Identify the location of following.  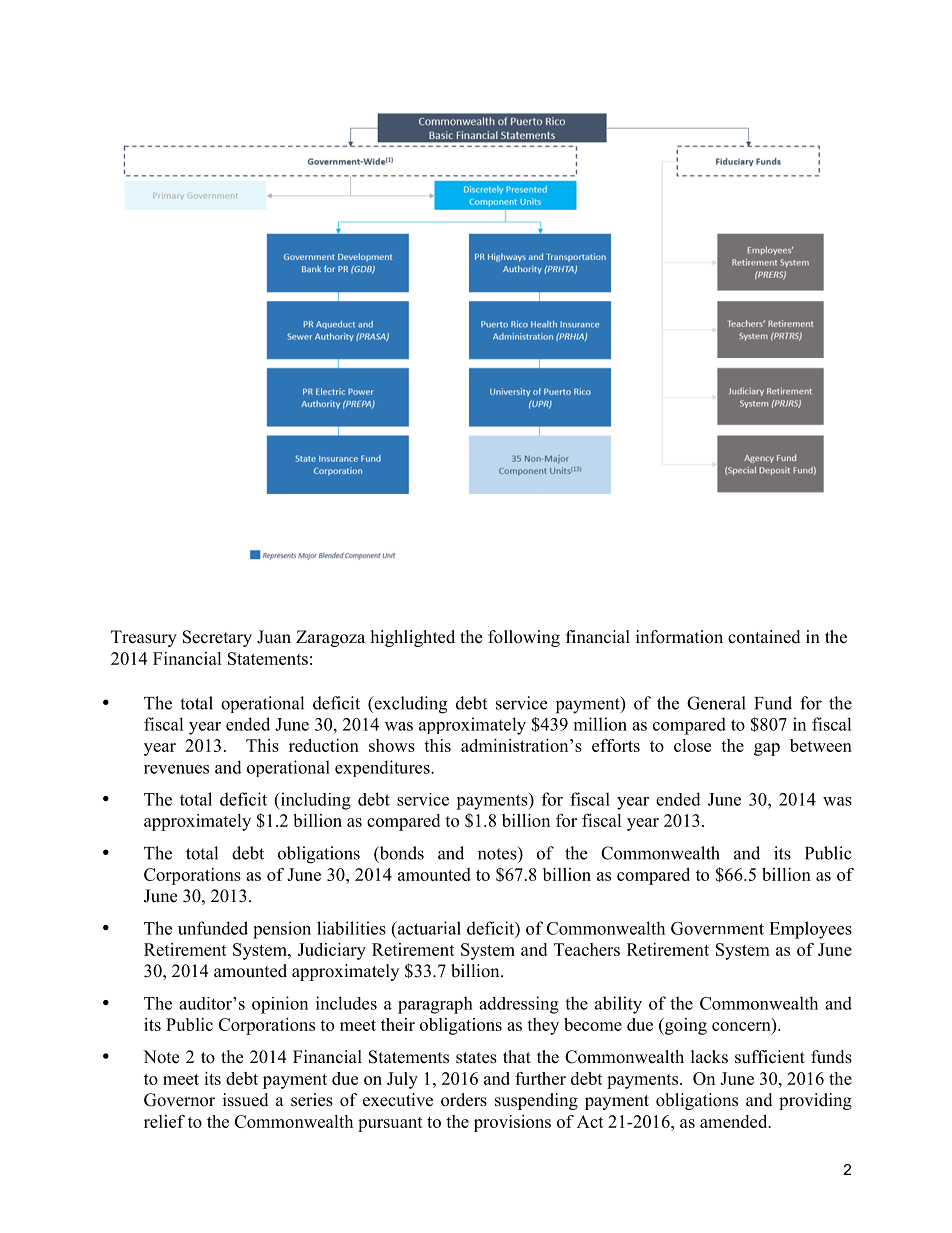
(524, 638).
